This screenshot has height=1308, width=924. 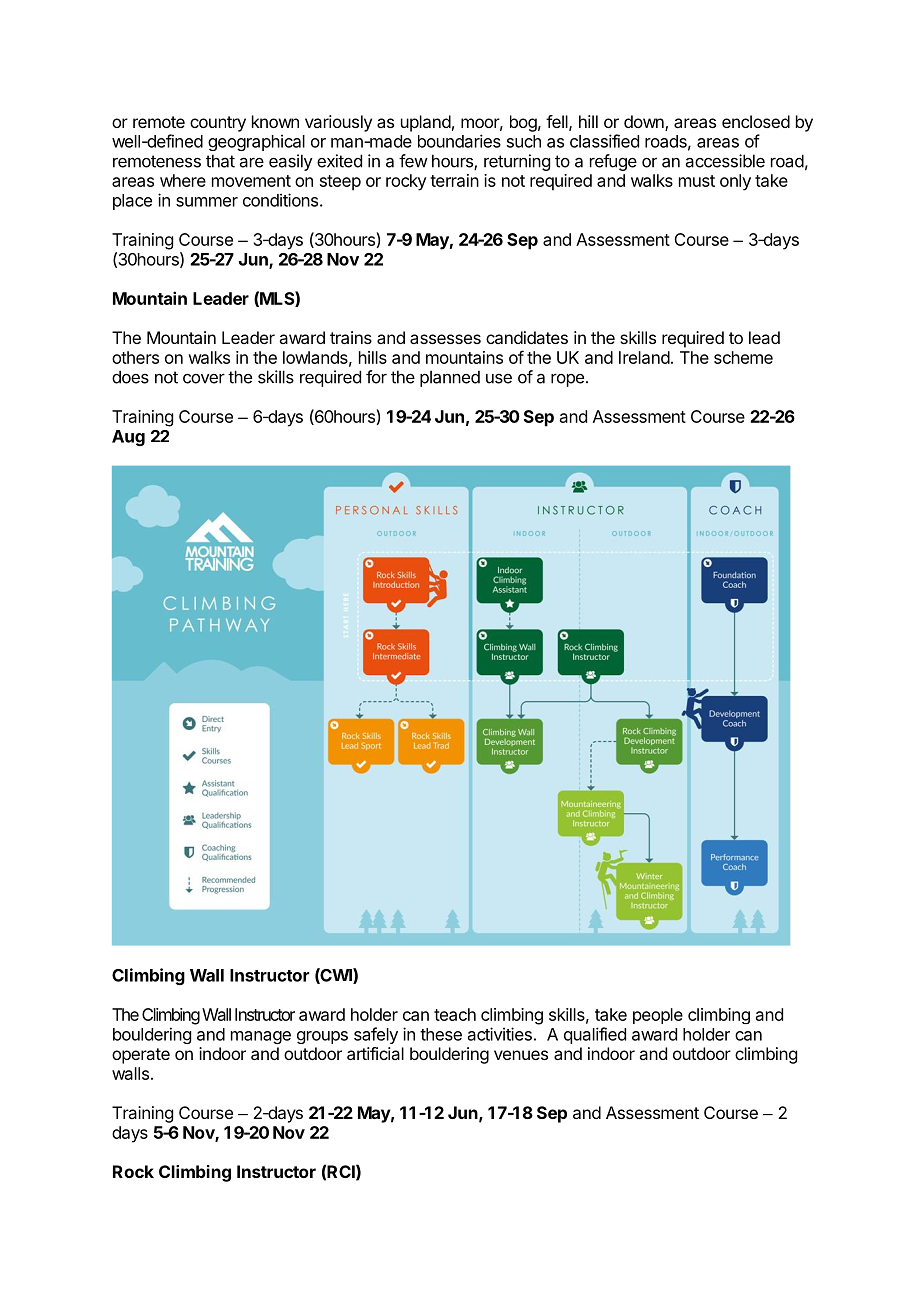 I want to click on teach, so click(x=455, y=1014).
